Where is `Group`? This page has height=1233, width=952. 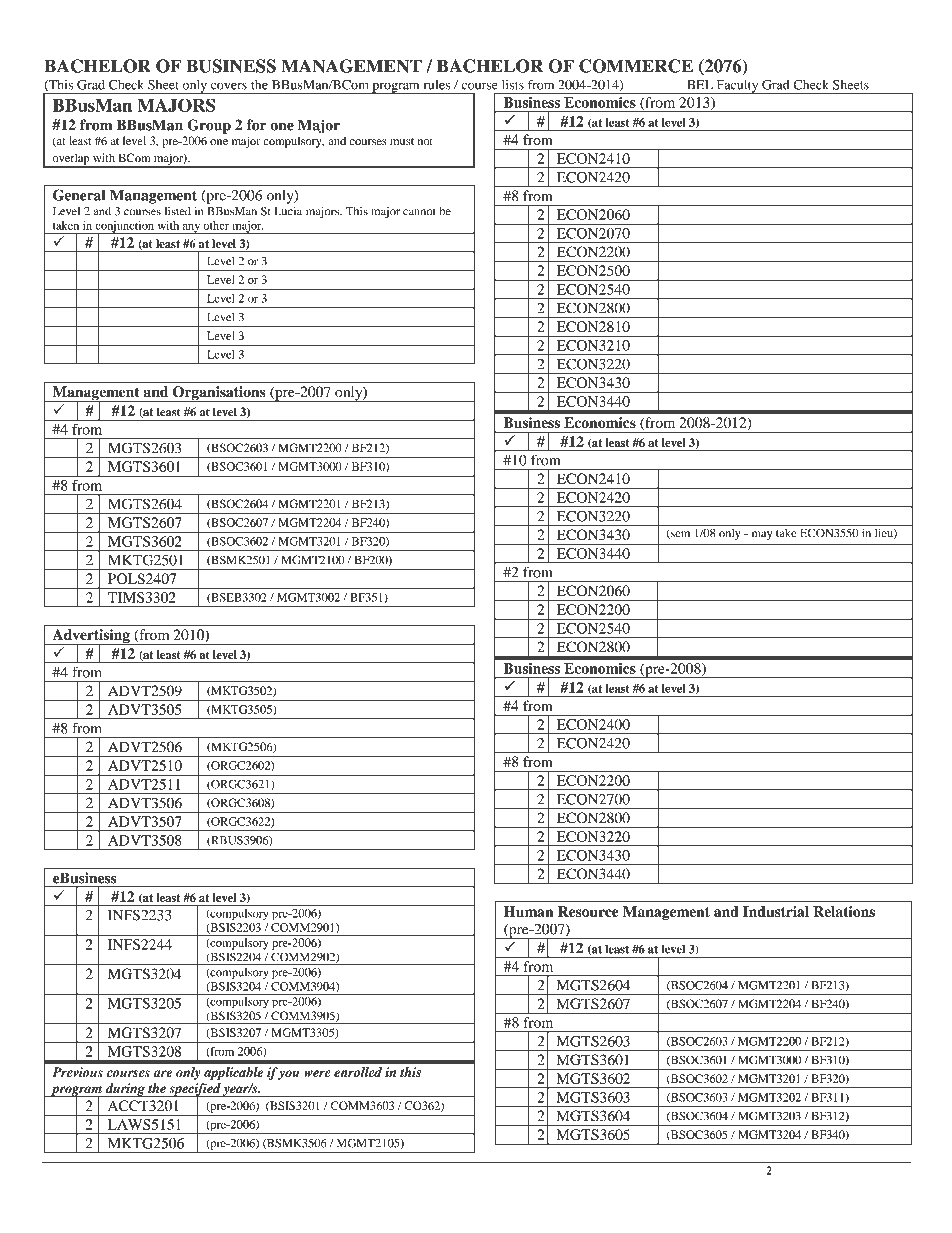
Group is located at coordinates (209, 126).
